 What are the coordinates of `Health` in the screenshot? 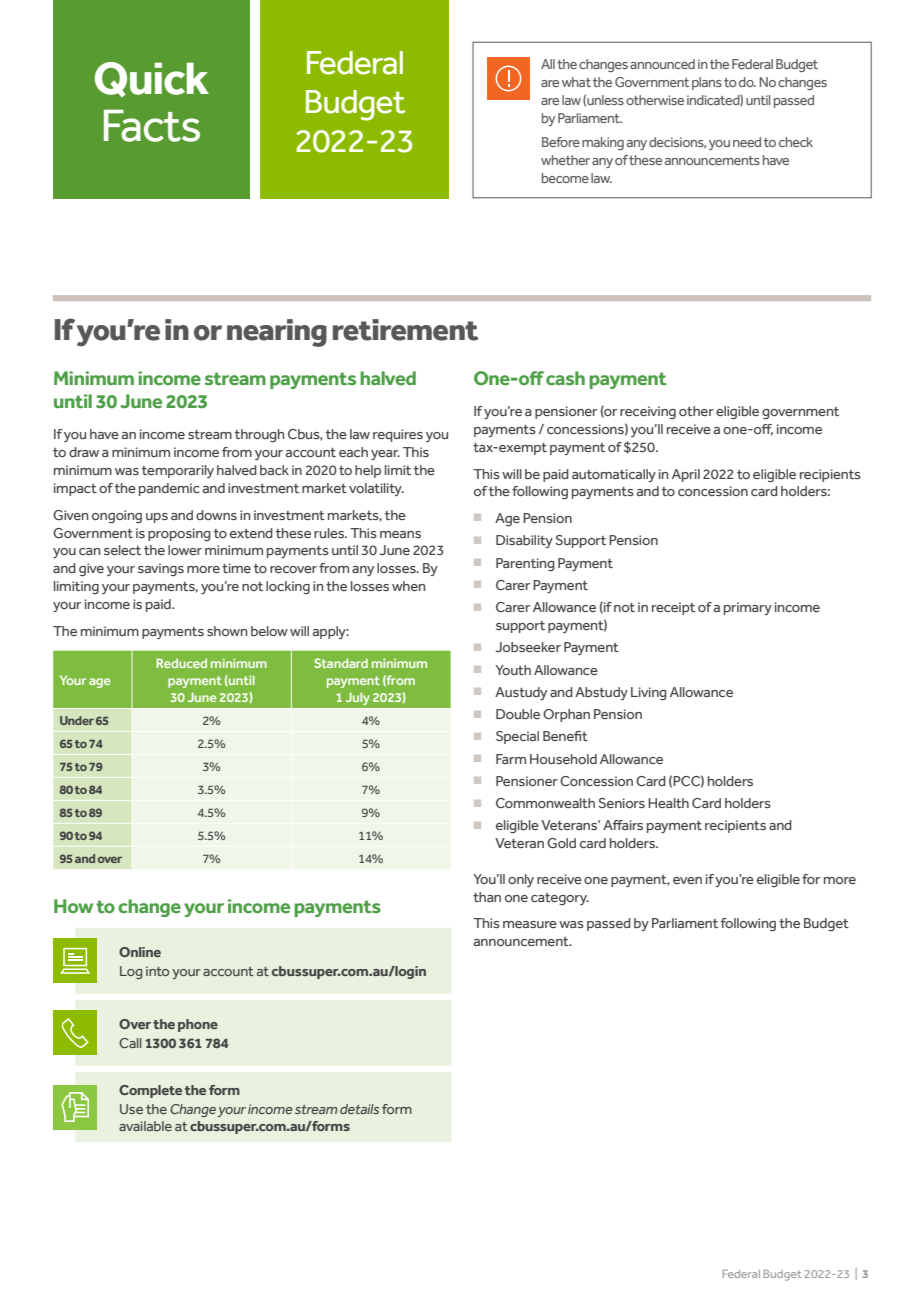 It's located at (668, 803).
